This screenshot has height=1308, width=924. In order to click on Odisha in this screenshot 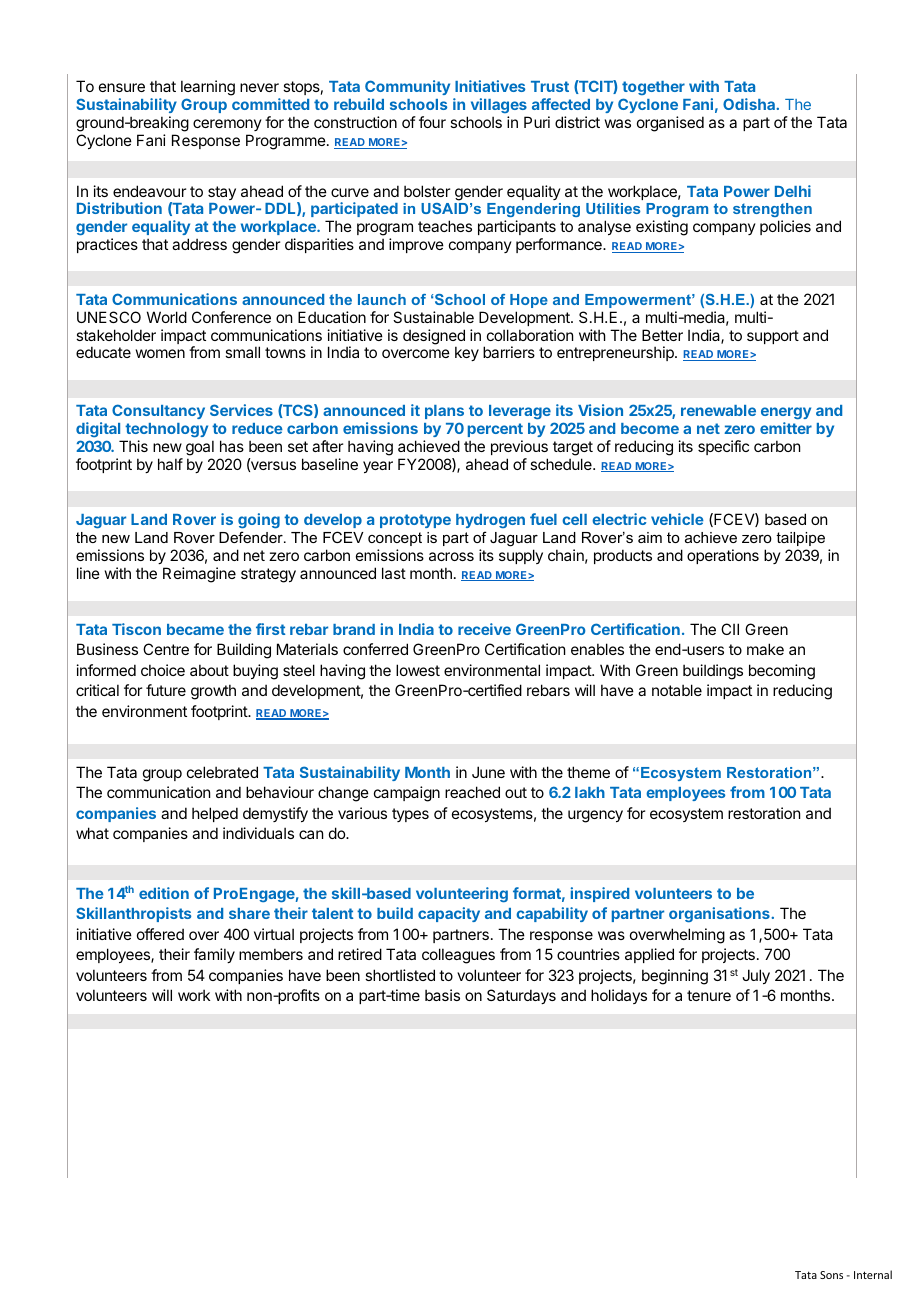, I will do `click(750, 104)`.
